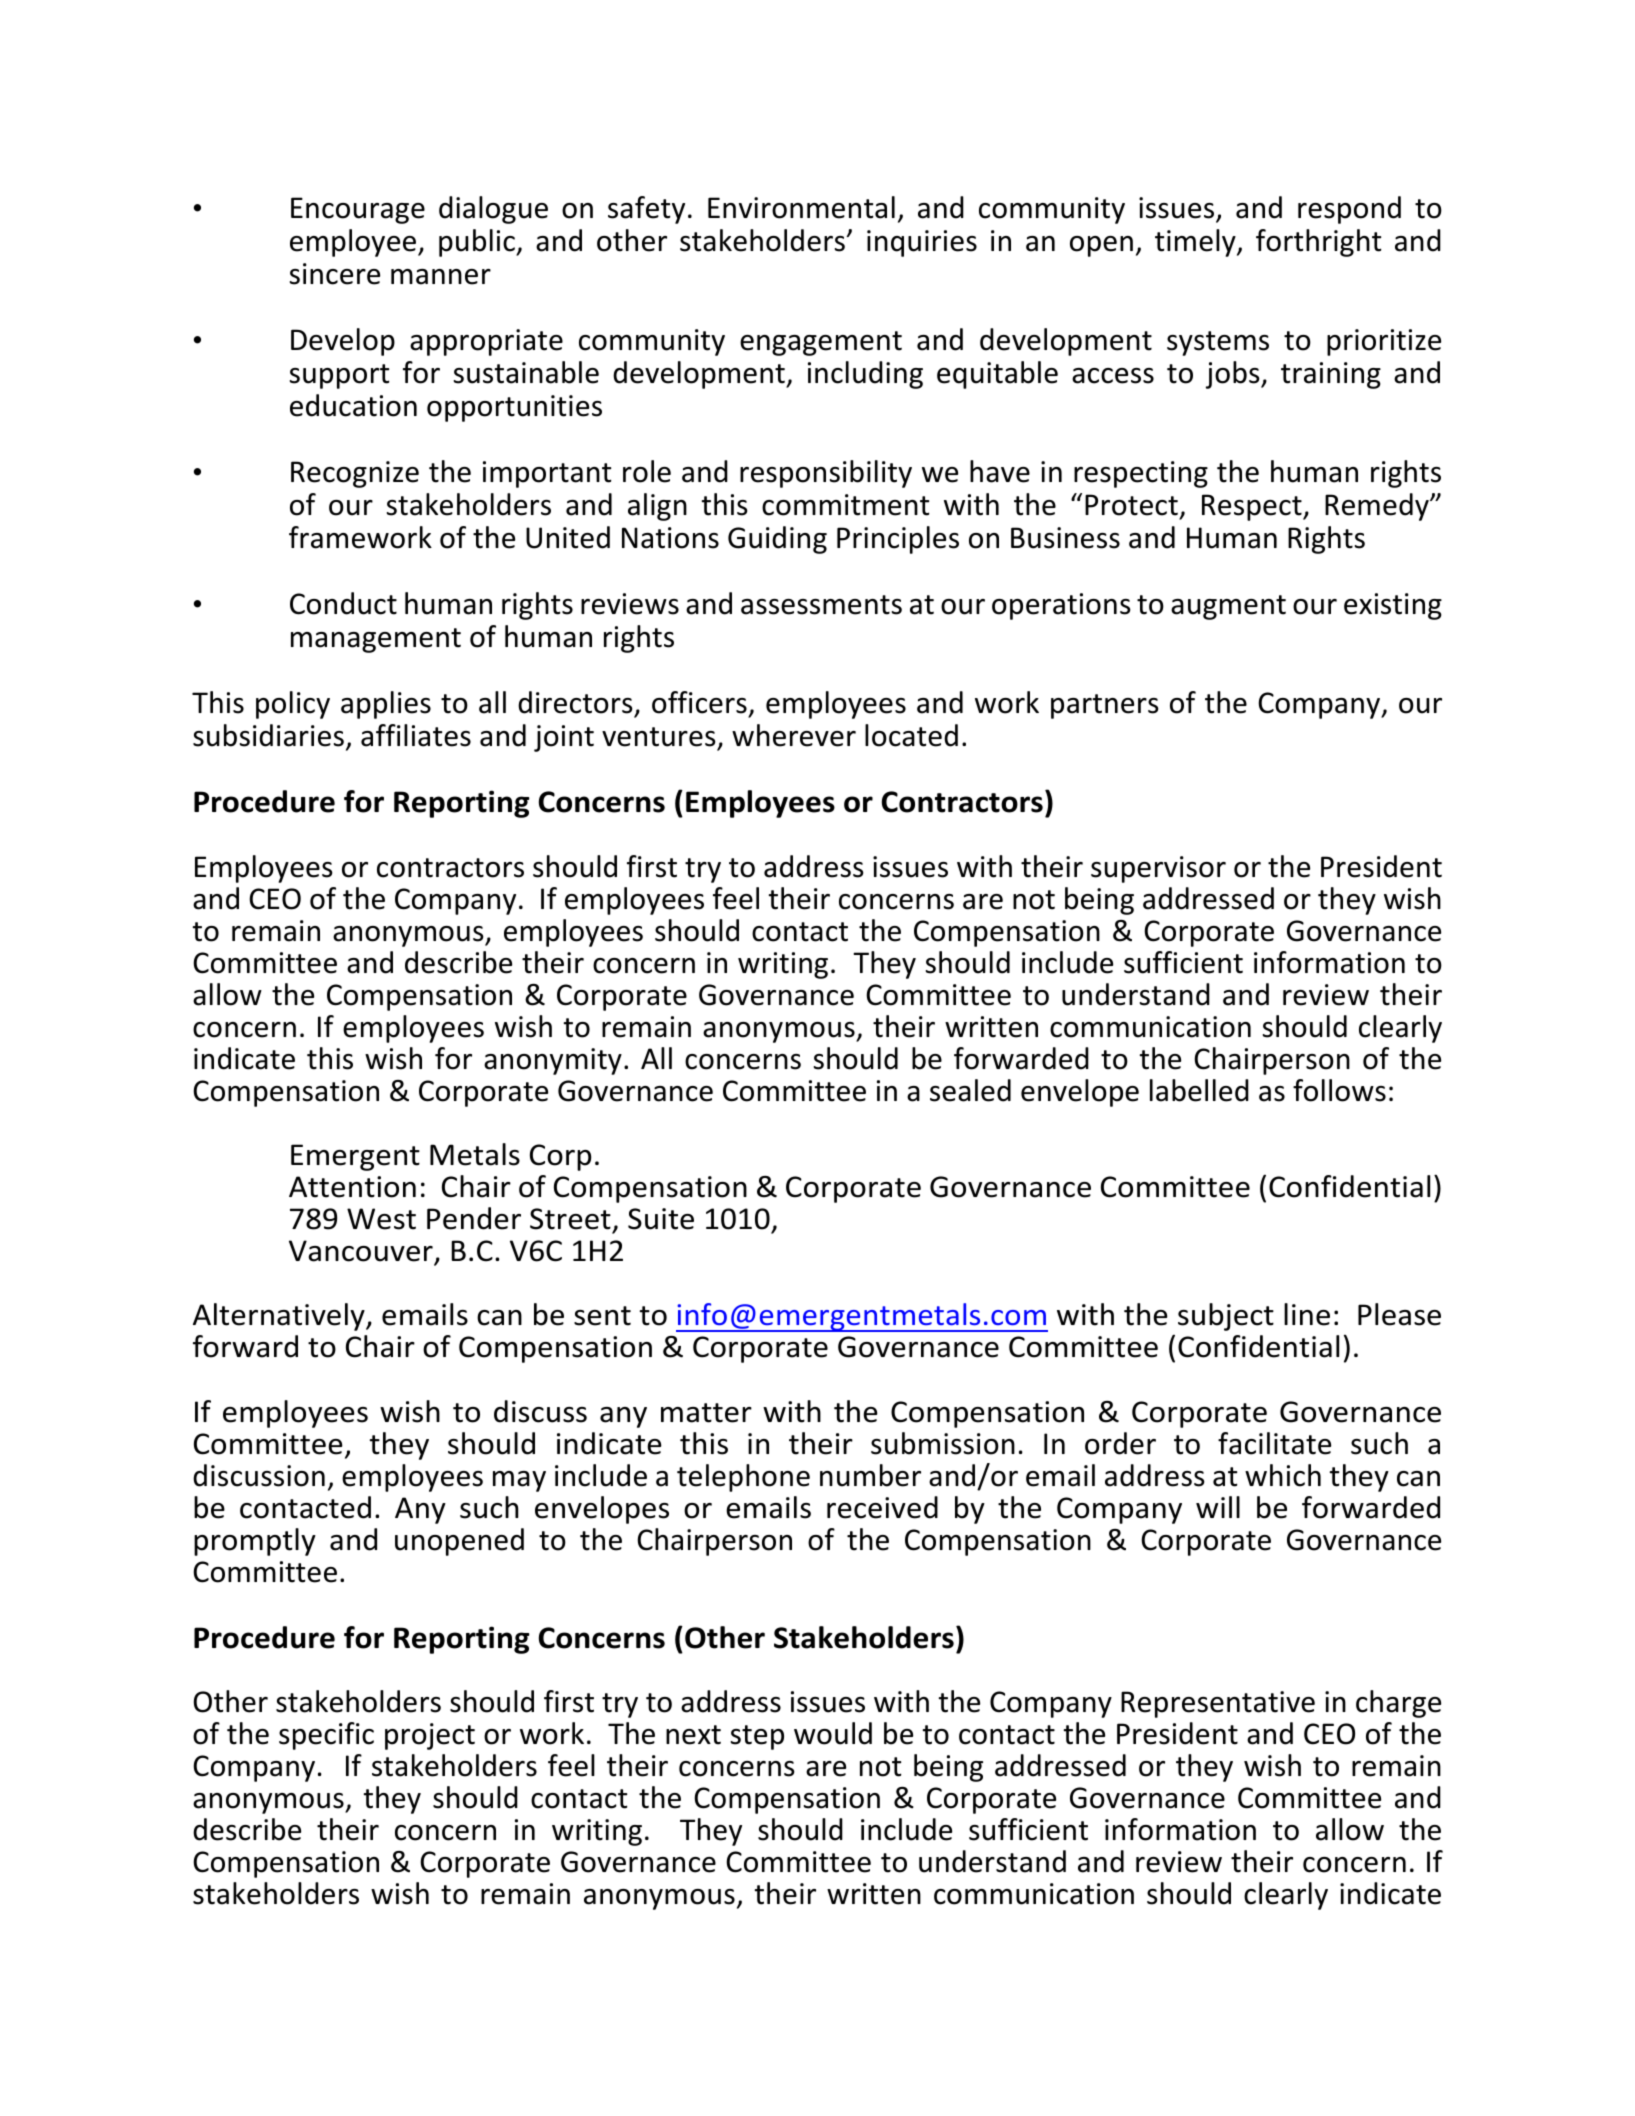 The height and width of the image is (2116, 1635). Describe the element at coordinates (970, 1090) in the image. I see `sealed` at that location.
